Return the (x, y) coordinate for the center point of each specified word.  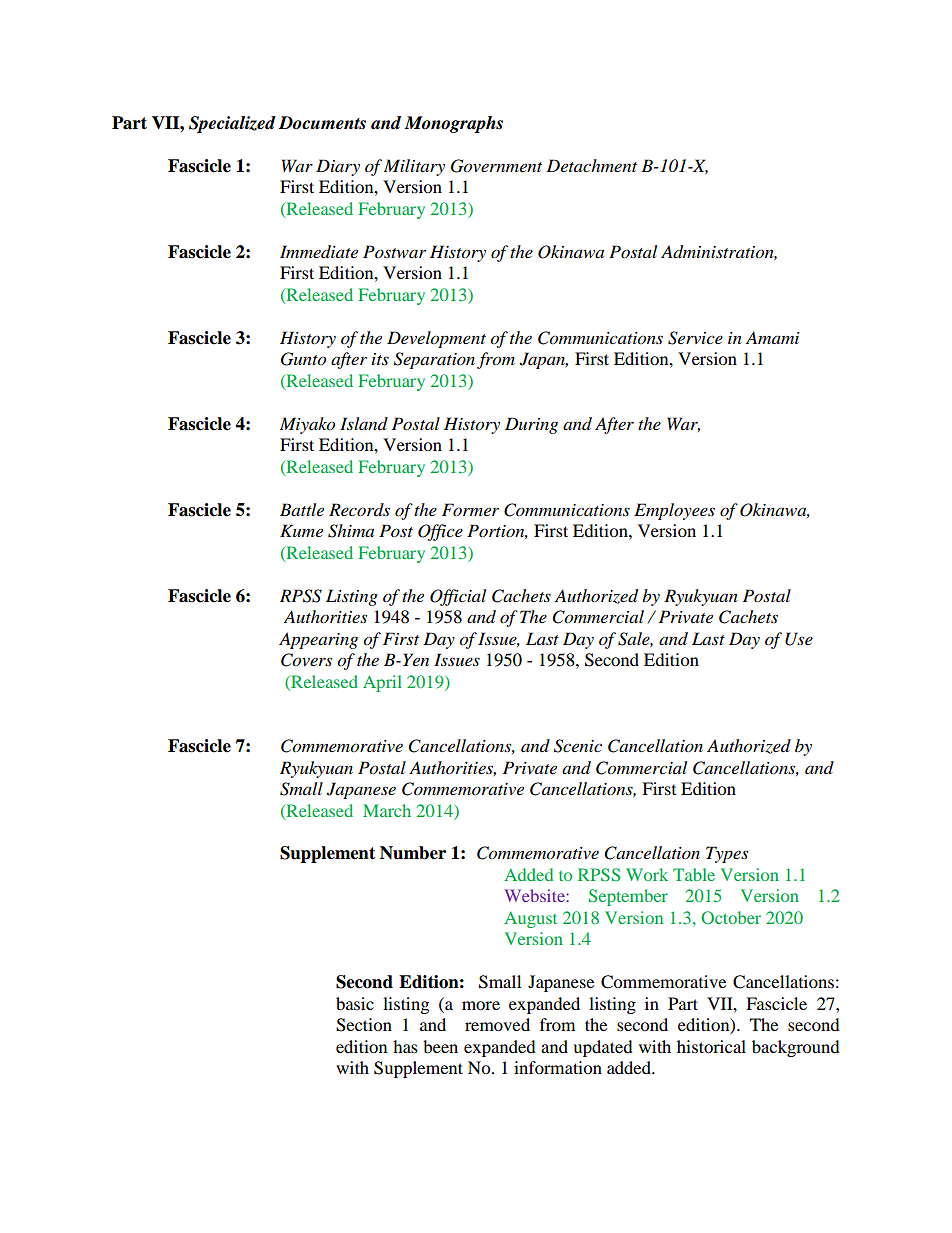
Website (535, 895)
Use (799, 639)
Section (364, 1025)
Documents (322, 123)
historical (711, 1046)
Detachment (591, 165)
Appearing (318, 640)
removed (497, 1024)
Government (496, 166)
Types (727, 854)
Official (458, 597)
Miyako (307, 425)
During (531, 425)
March (387, 810)
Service (695, 338)
